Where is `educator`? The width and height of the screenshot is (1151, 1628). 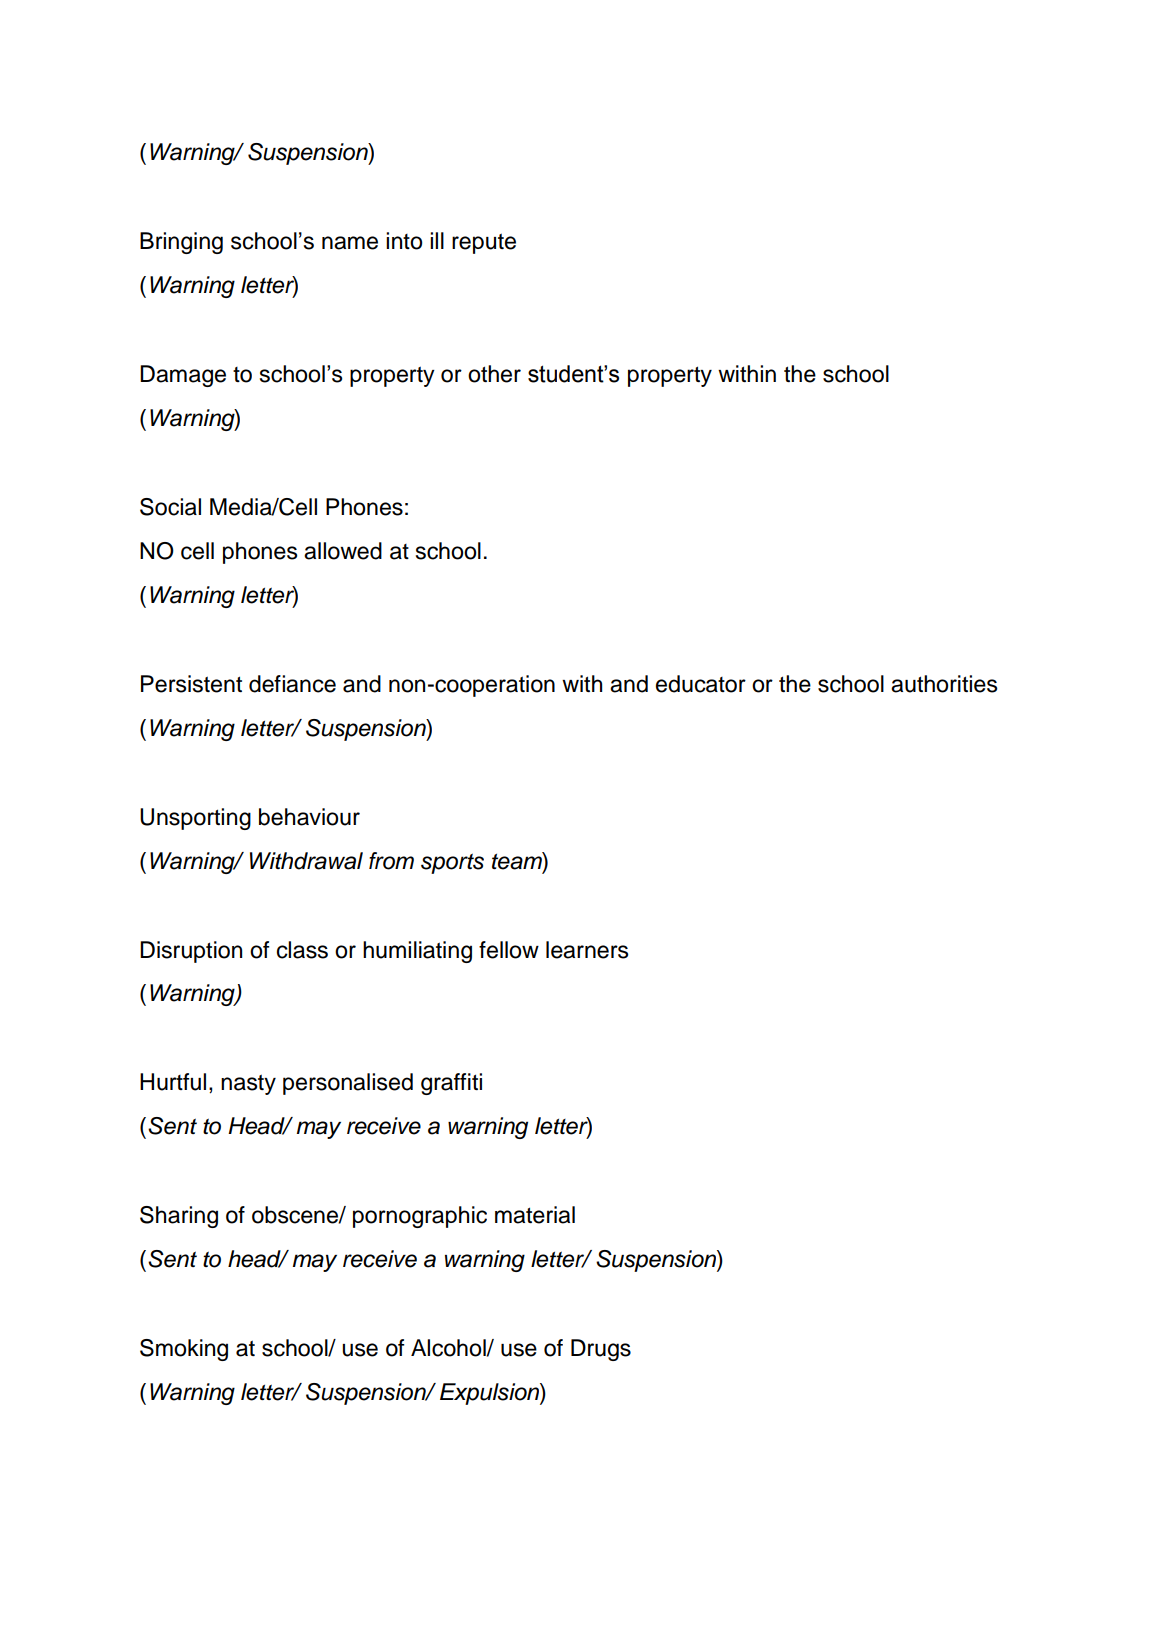 educator is located at coordinates (701, 684).
